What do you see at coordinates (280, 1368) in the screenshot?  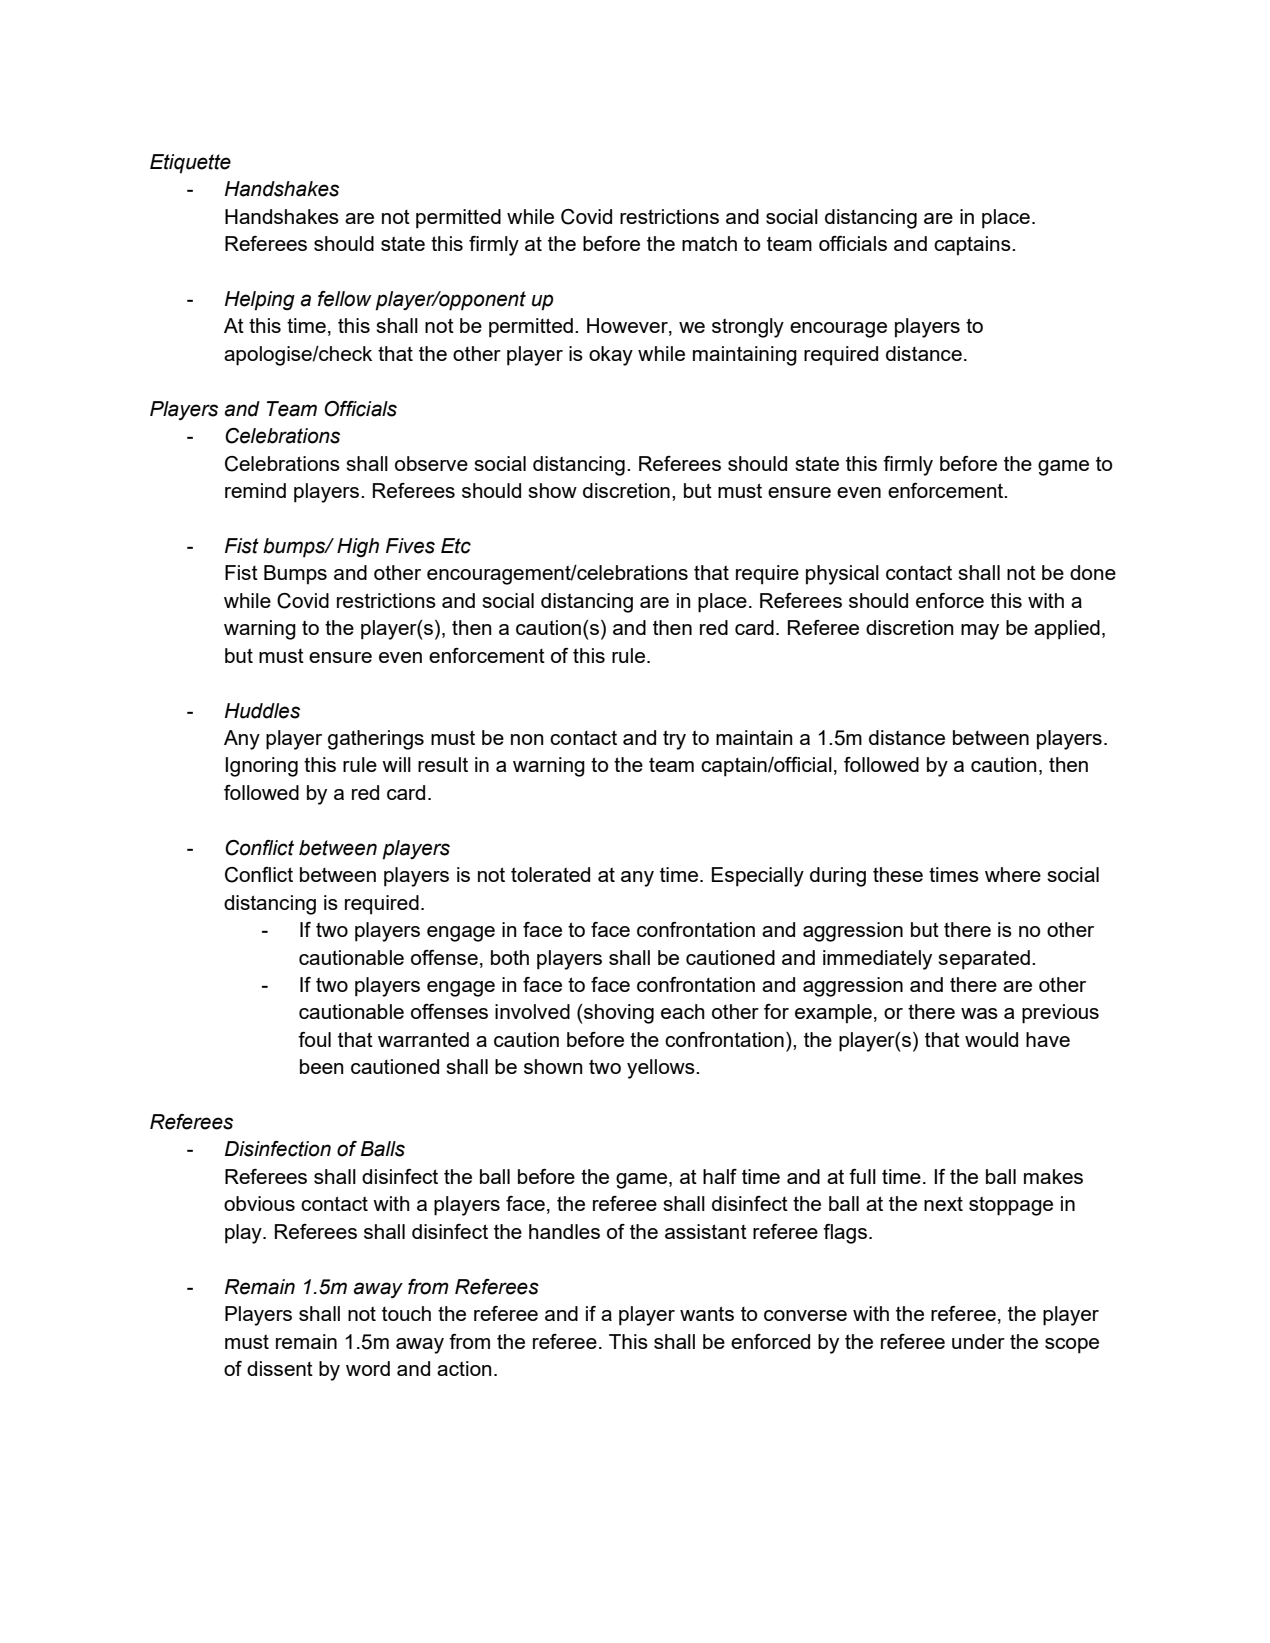 I see `dissent` at bounding box center [280, 1368].
